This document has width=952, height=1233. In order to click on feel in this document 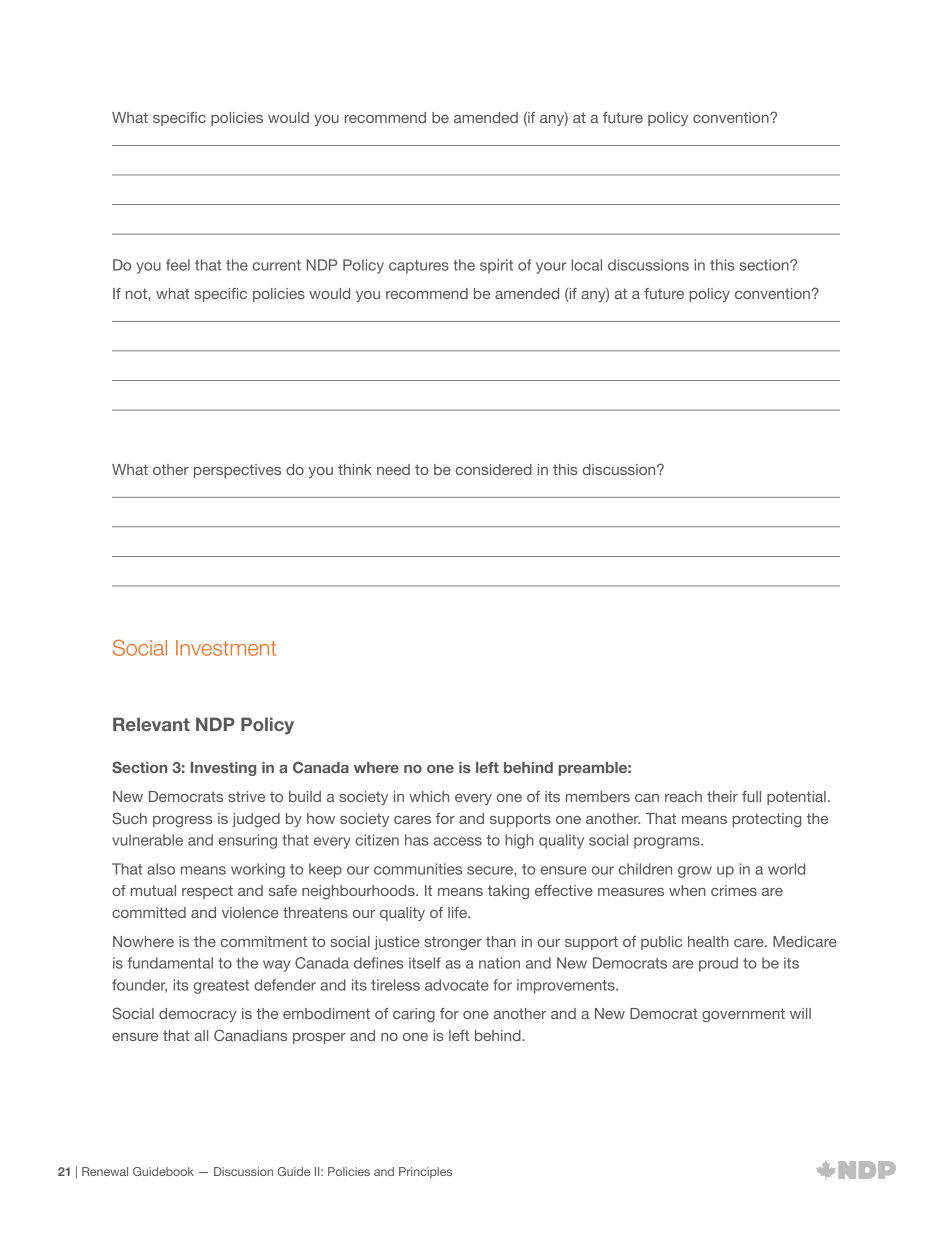, I will do `click(178, 265)`.
